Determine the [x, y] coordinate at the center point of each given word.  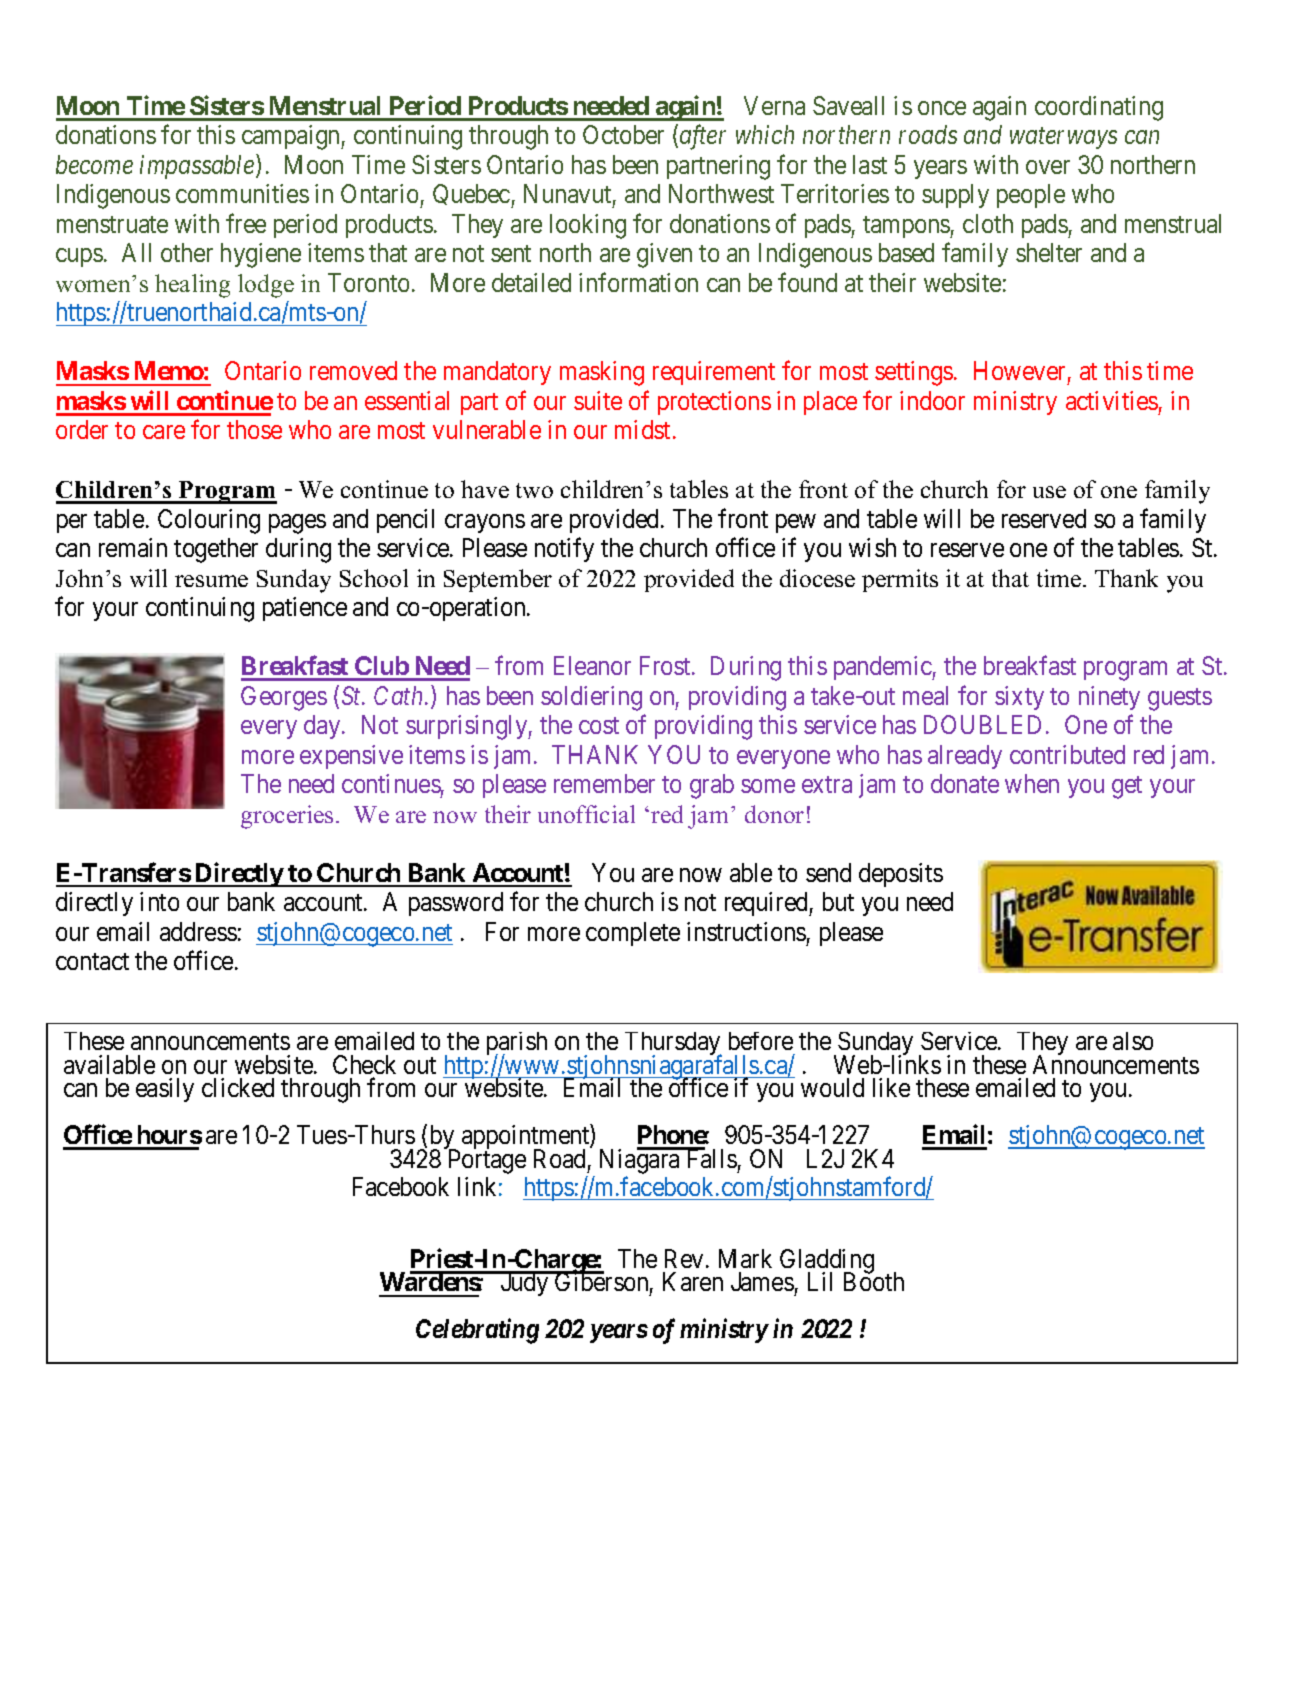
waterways [1063, 138]
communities [242, 193]
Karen [693, 1281]
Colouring [209, 521]
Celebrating [477, 1331]
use [1049, 492]
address [198, 931]
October [623, 134]
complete [633, 934]
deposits [901, 875]
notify [564, 550]
